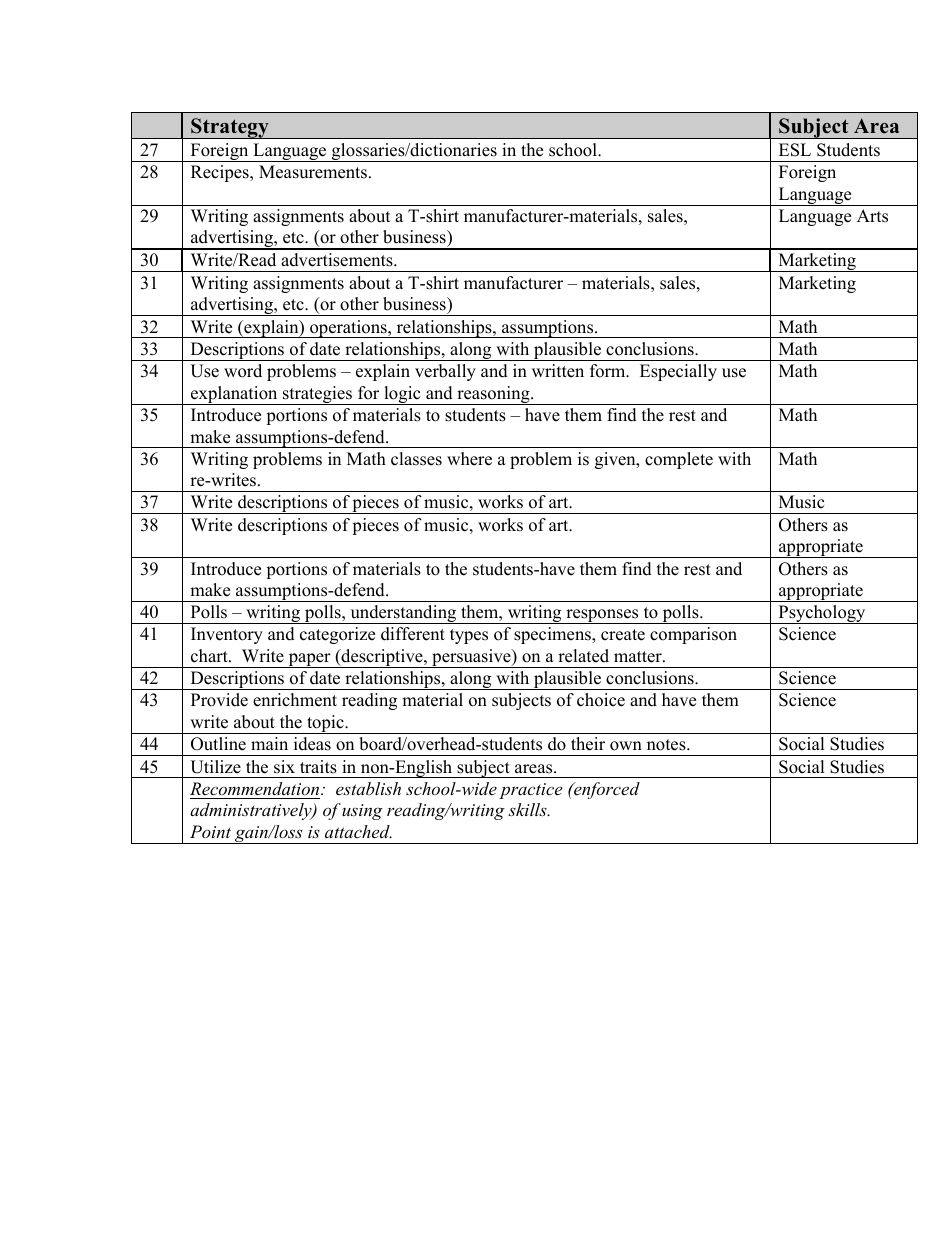  I want to click on Especially, so click(678, 372).
